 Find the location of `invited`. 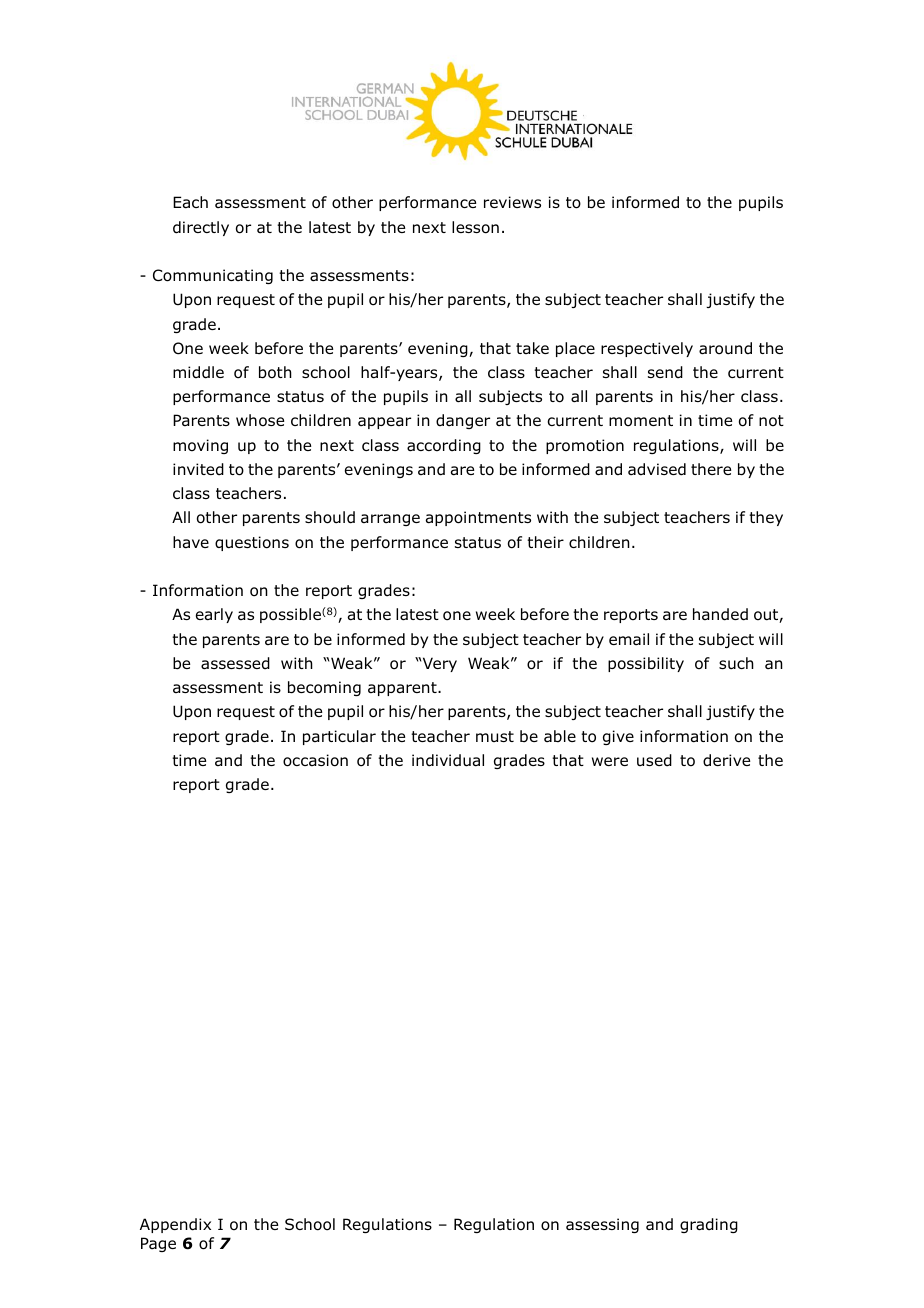

invited is located at coordinates (198, 469).
